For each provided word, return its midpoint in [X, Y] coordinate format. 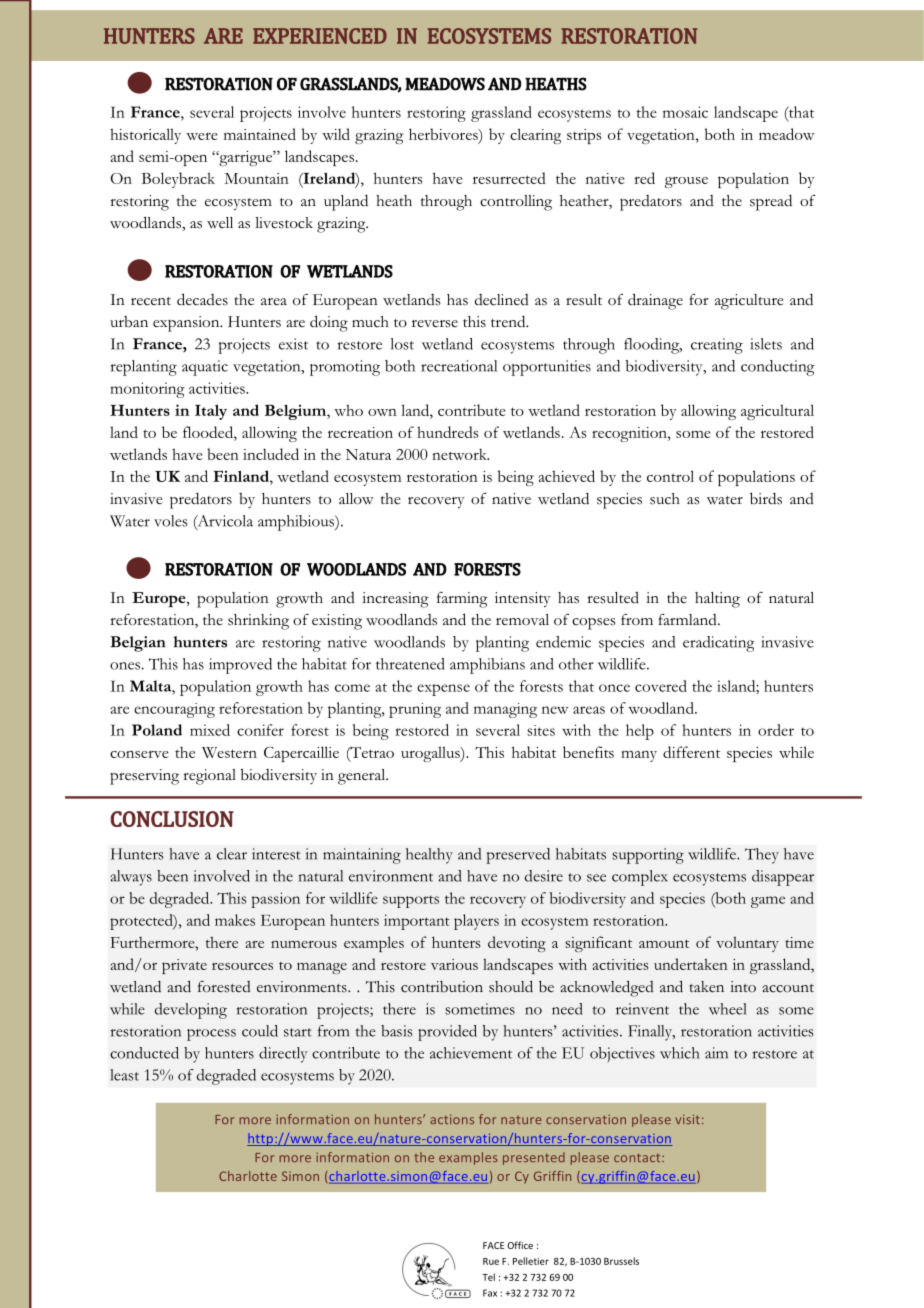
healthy [429, 856]
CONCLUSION [172, 819]
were [202, 136]
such [665, 499]
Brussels [621, 1261]
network [460, 454]
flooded [209, 432]
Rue [491, 1261]
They [762, 856]
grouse [686, 182]
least [124, 1075]
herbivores [444, 134]
